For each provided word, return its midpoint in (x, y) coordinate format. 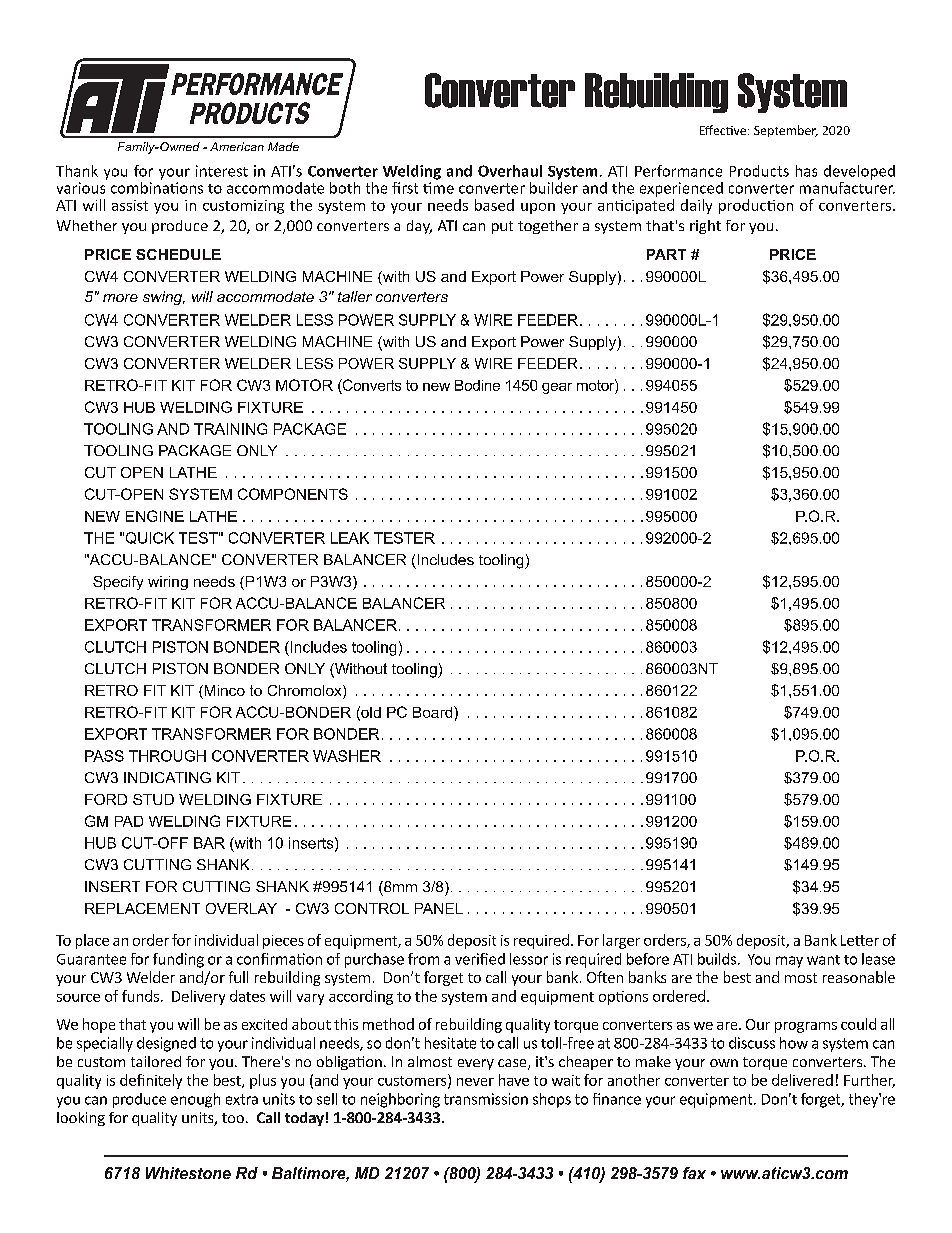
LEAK (350, 538)
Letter (860, 940)
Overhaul (510, 171)
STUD (153, 799)
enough (195, 1100)
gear (557, 388)
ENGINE (155, 516)
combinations (157, 186)
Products (759, 171)
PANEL (439, 908)
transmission (486, 1099)
